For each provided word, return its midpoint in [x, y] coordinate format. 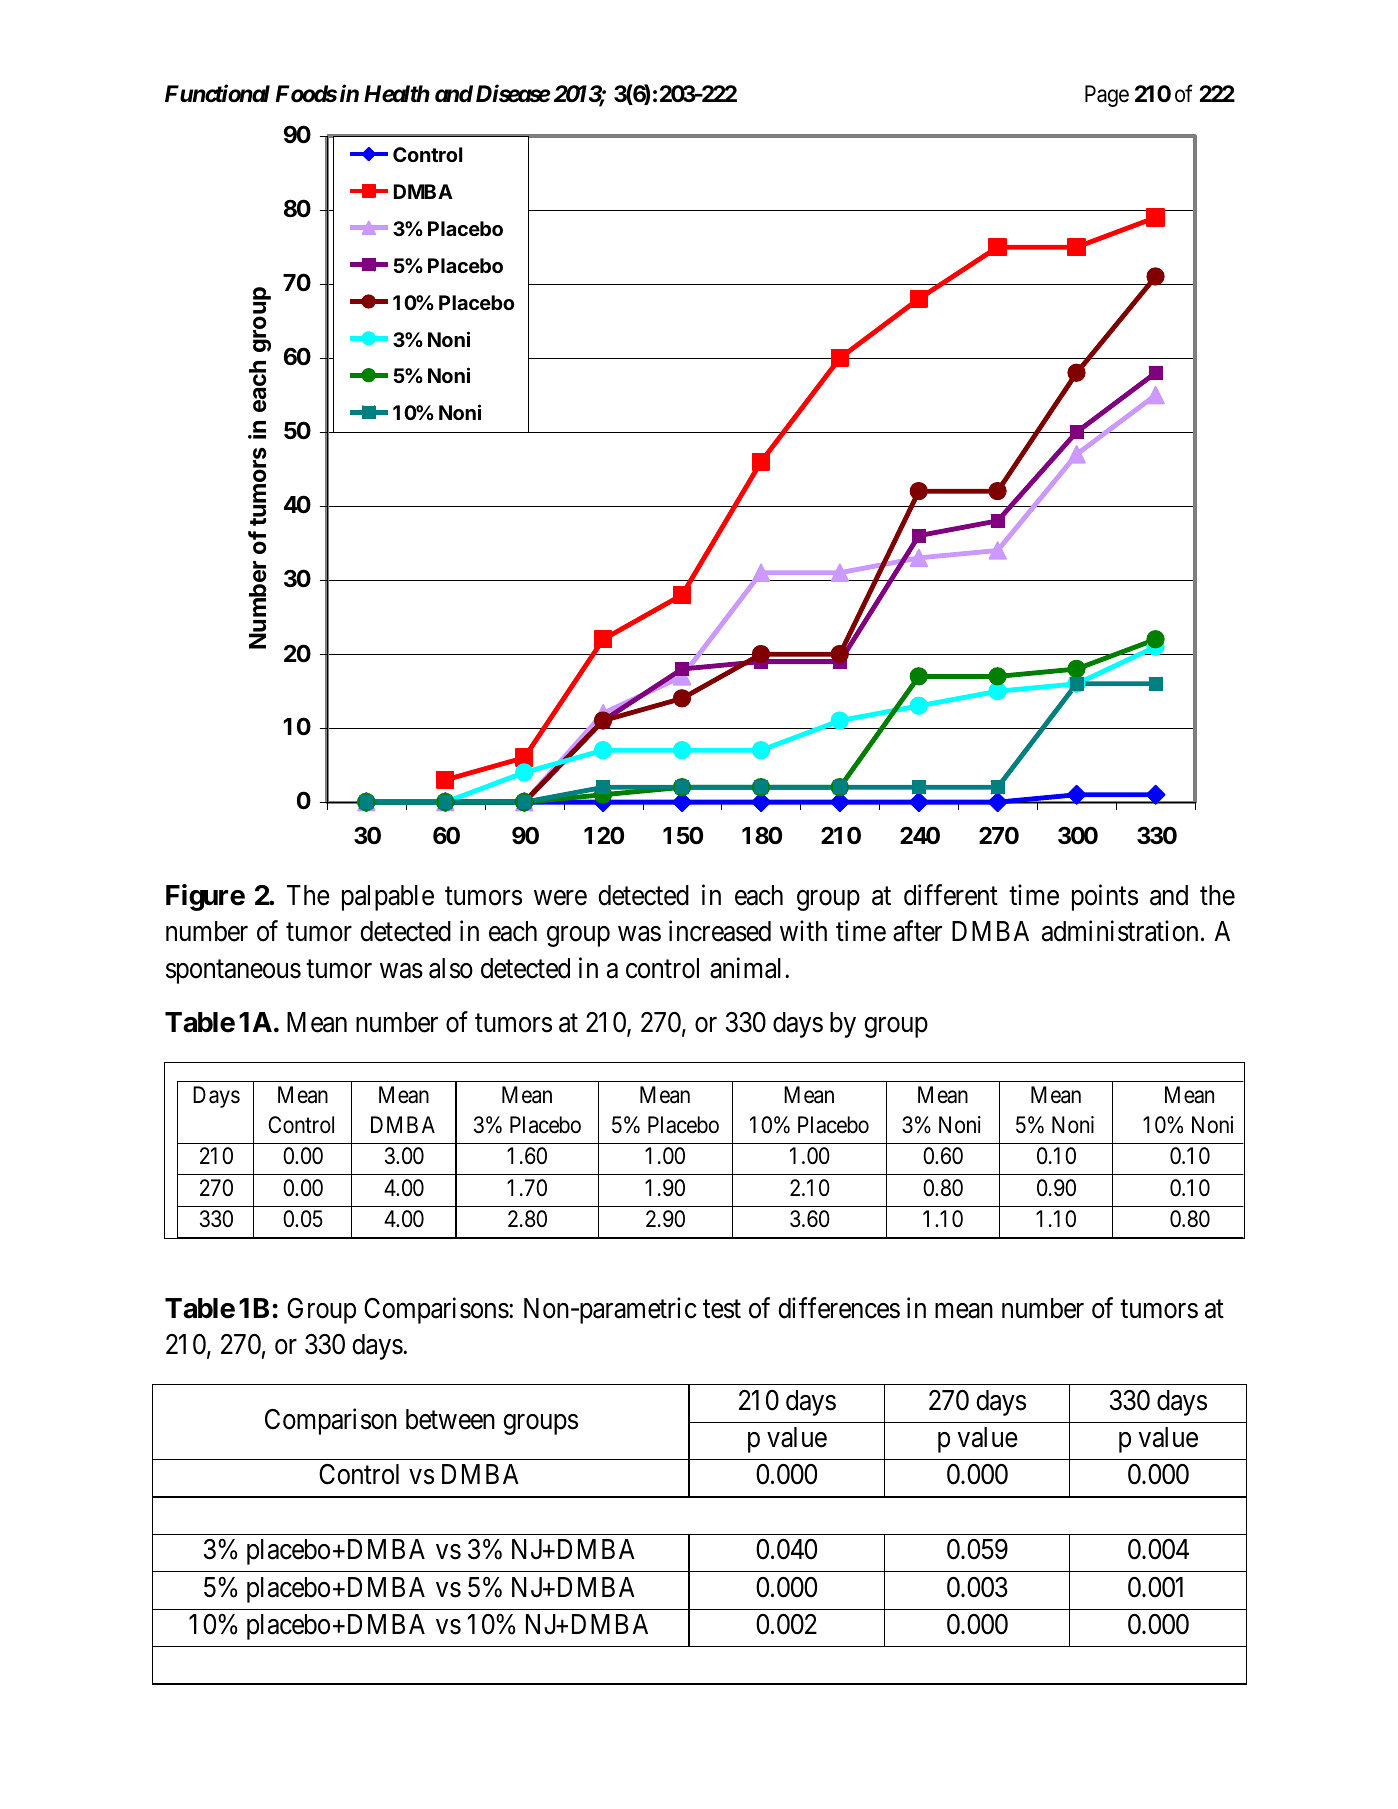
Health [397, 94]
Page [1107, 96]
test [722, 1309]
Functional [217, 93]
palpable [388, 898]
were [560, 898]
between [450, 1419]
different [951, 895]
